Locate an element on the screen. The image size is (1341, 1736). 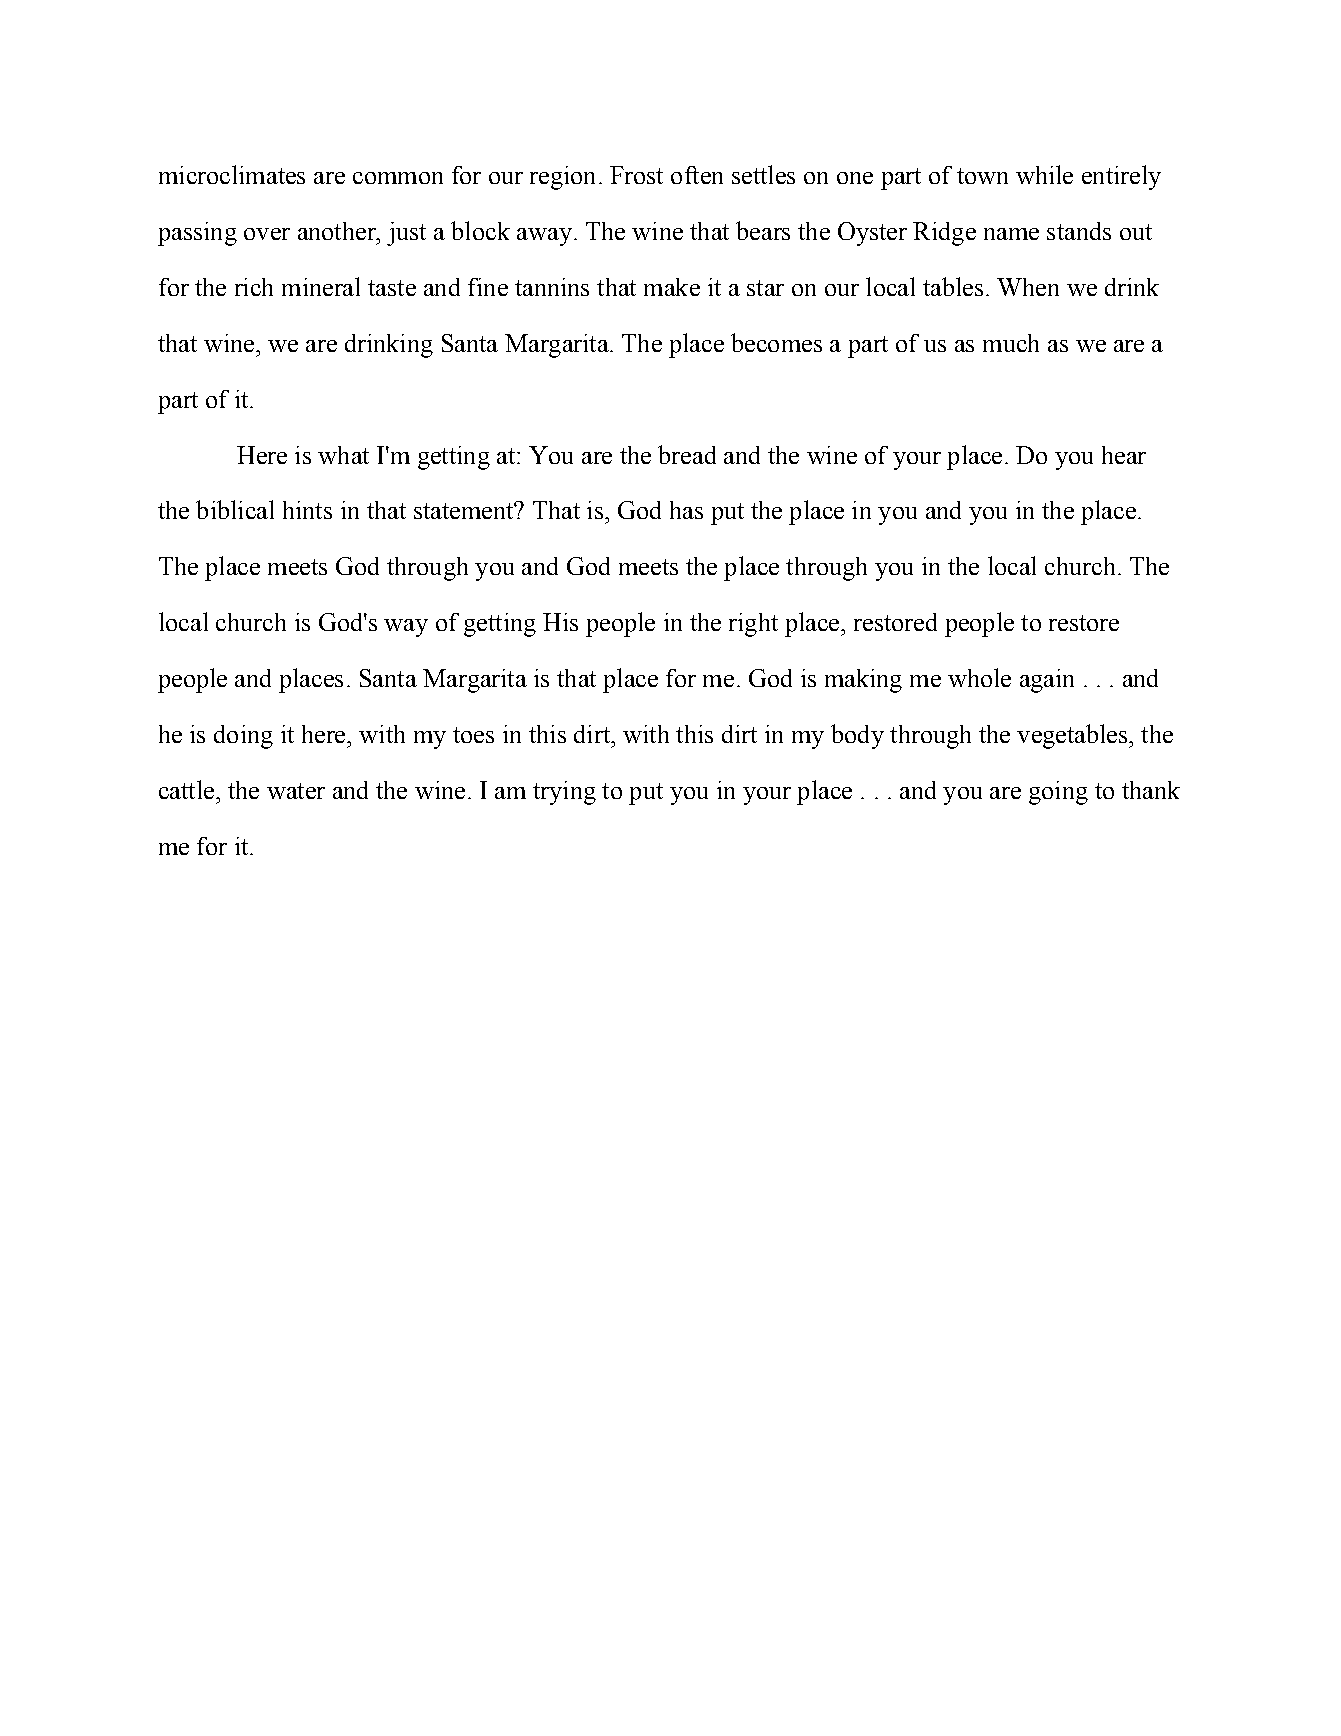
hints is located at coordinates (307, 510).
